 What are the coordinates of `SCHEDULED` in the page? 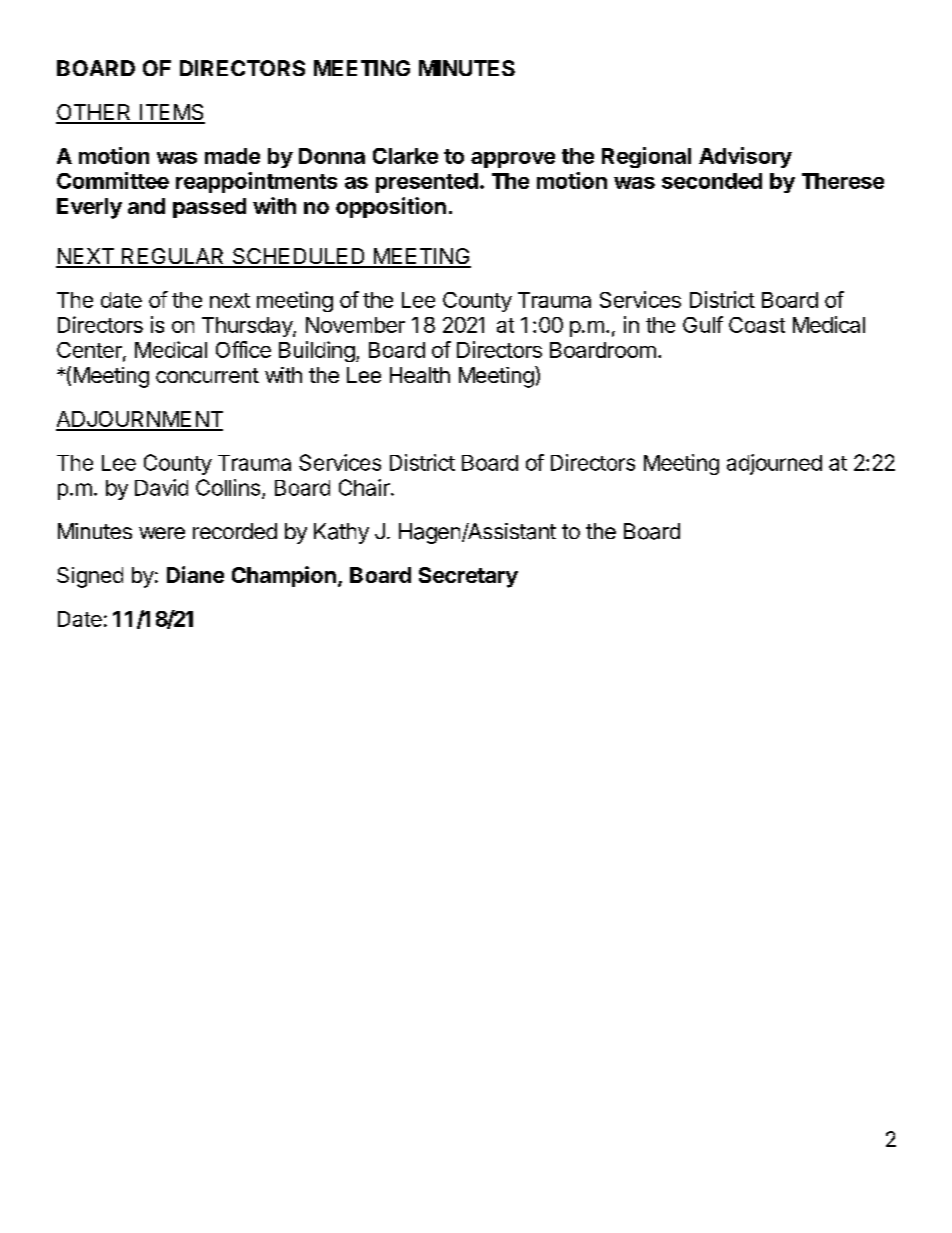 It's located at (298, 257).
